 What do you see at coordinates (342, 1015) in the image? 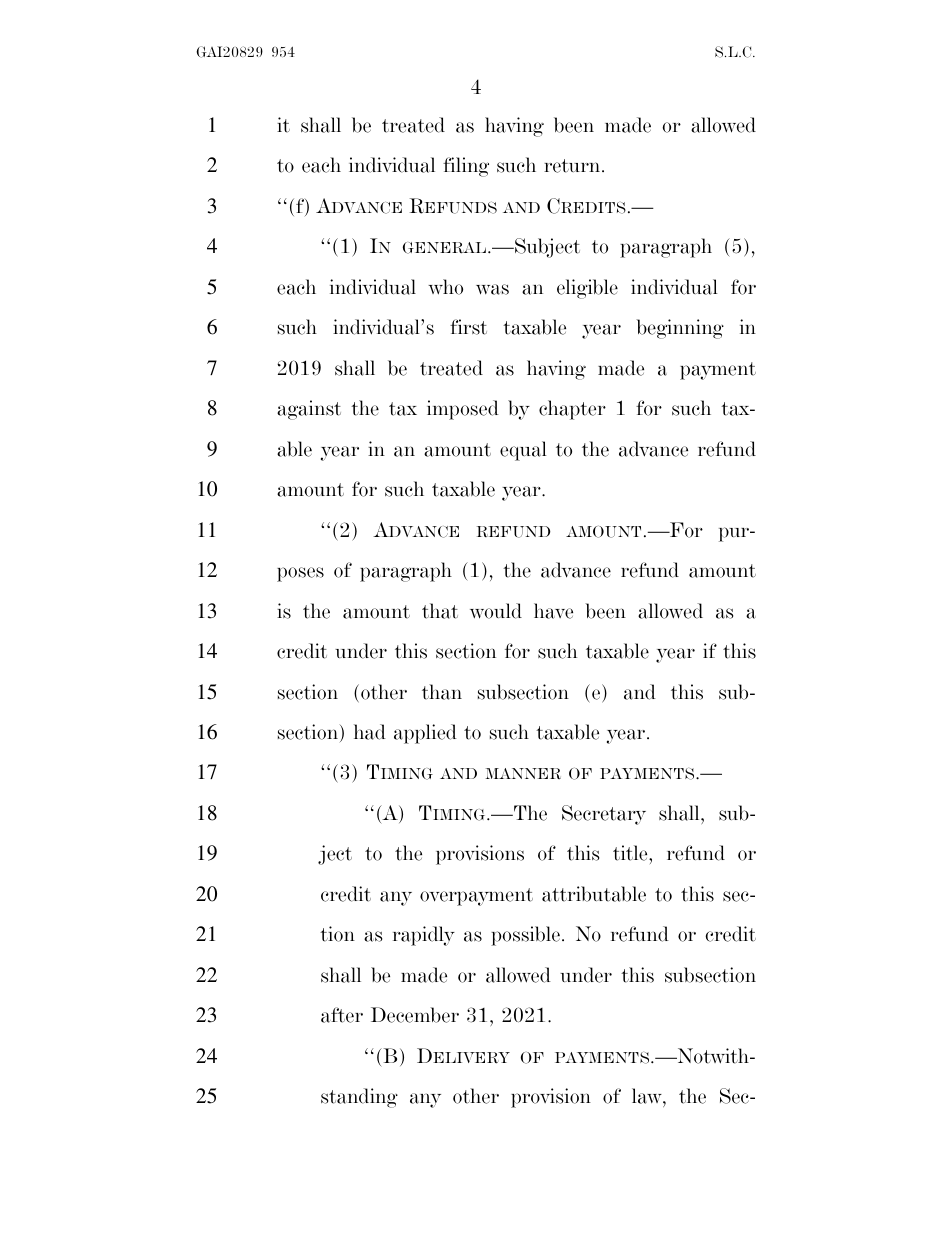
I see `after` at bounding box center [342, 1015].
